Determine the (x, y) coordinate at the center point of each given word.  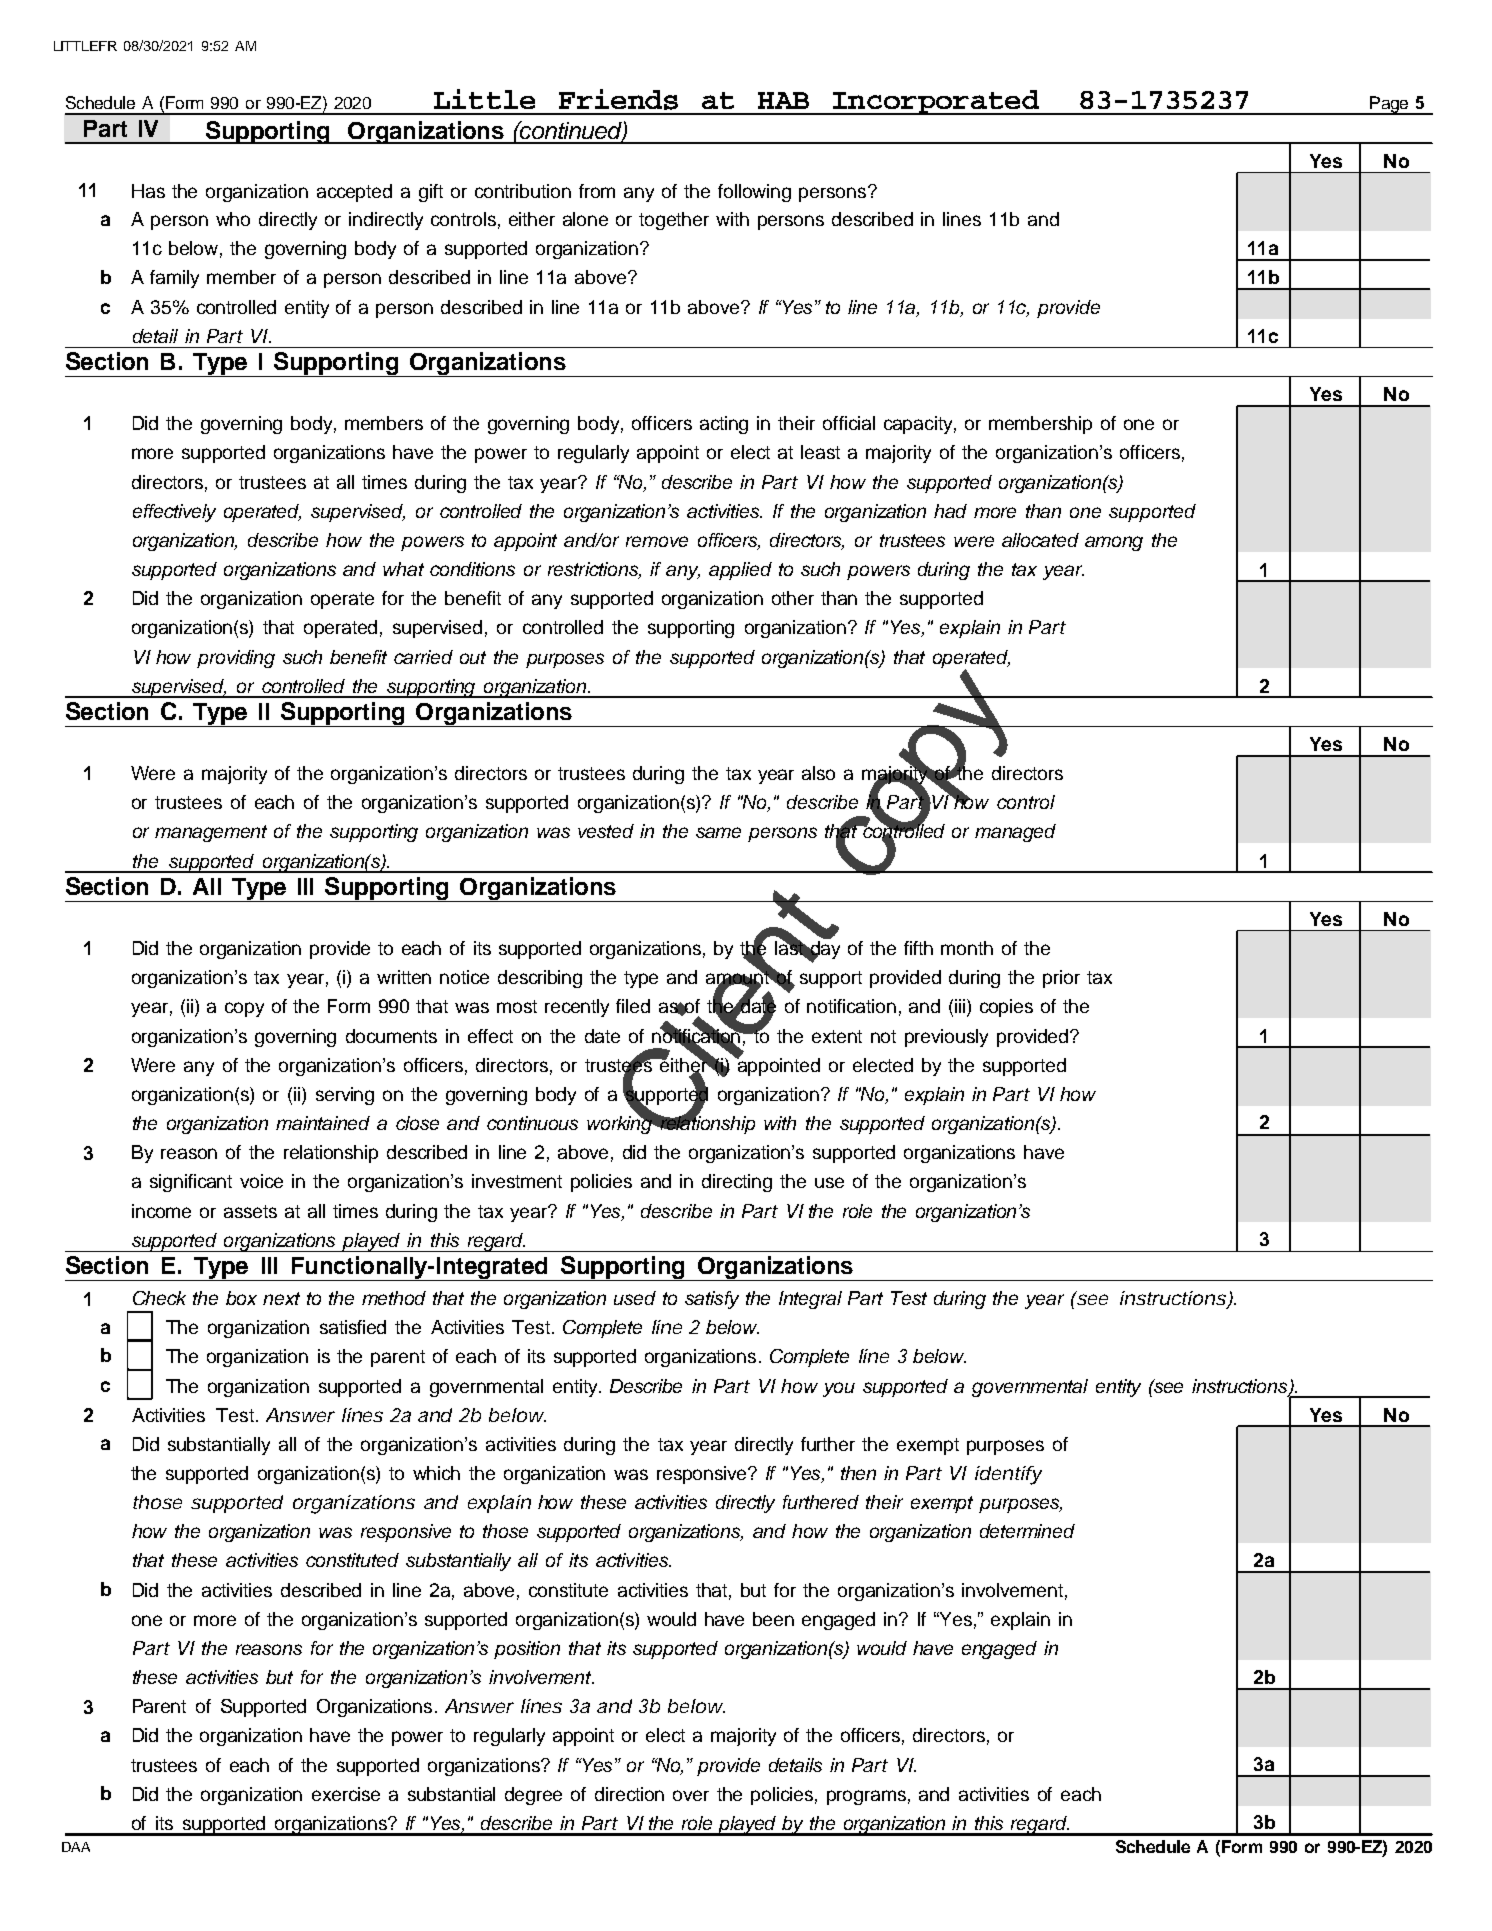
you (839, 1389)
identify (1008, 1475)
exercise (346, 1794)
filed (633, 1006)
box (241, 1298)
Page (1389, 105)
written (404, 977)
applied (740, 571)
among (1114, 543)
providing (236, 659)
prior (1061, 979)
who (233, 219)
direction (629, 1794)
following (754, 193)
